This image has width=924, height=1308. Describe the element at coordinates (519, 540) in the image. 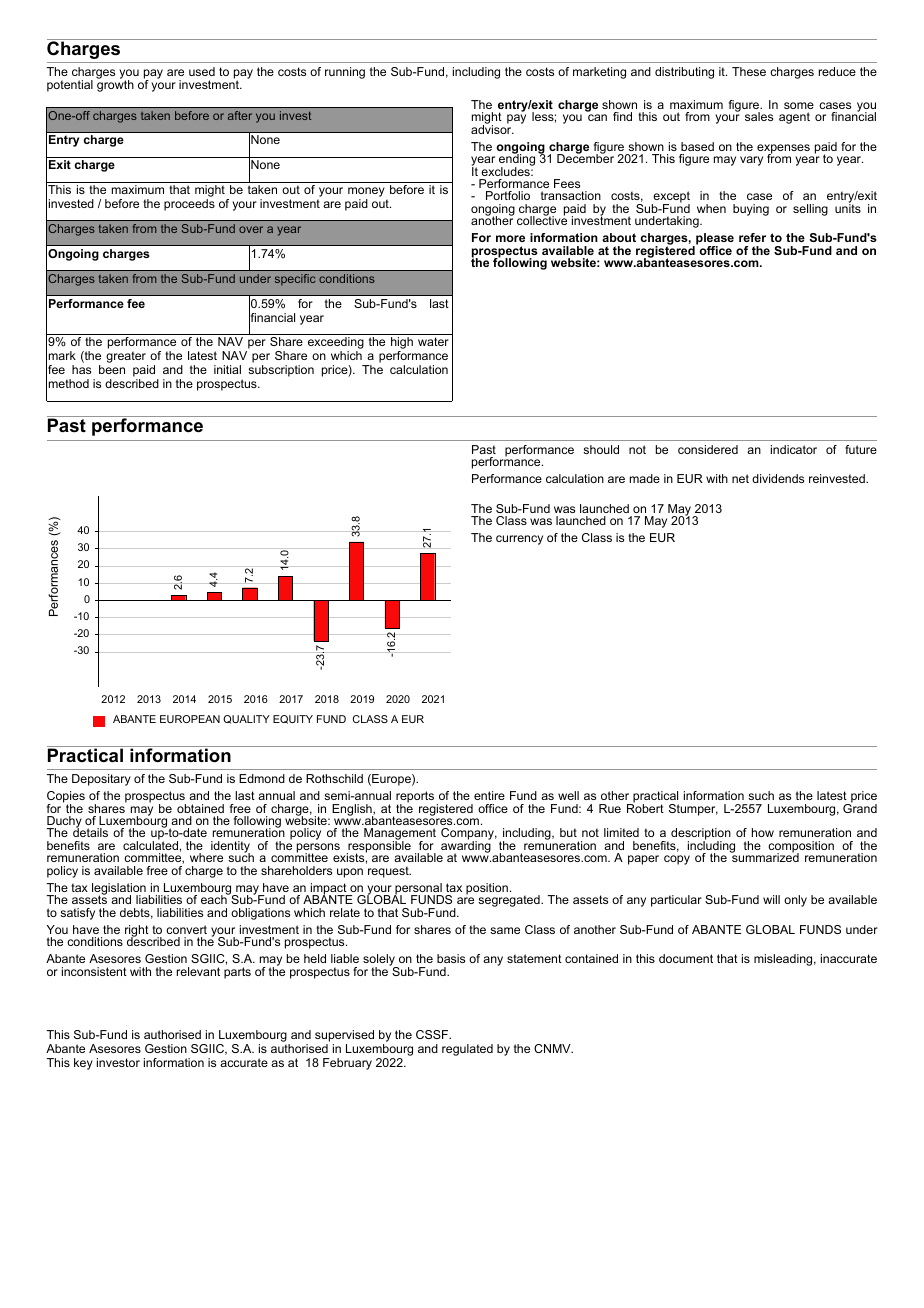

I see `currency` at that location.
